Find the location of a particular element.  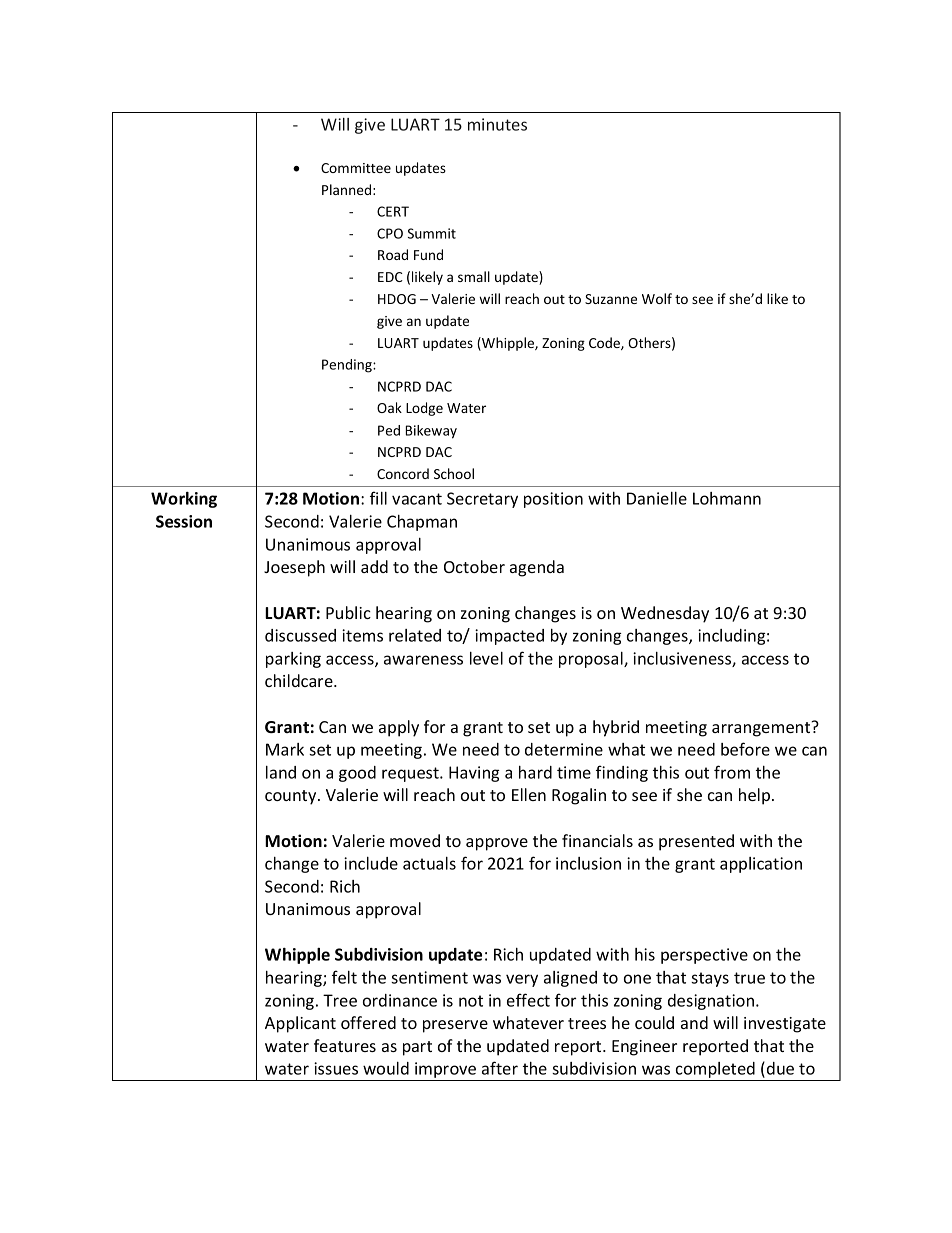

Committee is located at coordinates (356, 168).
